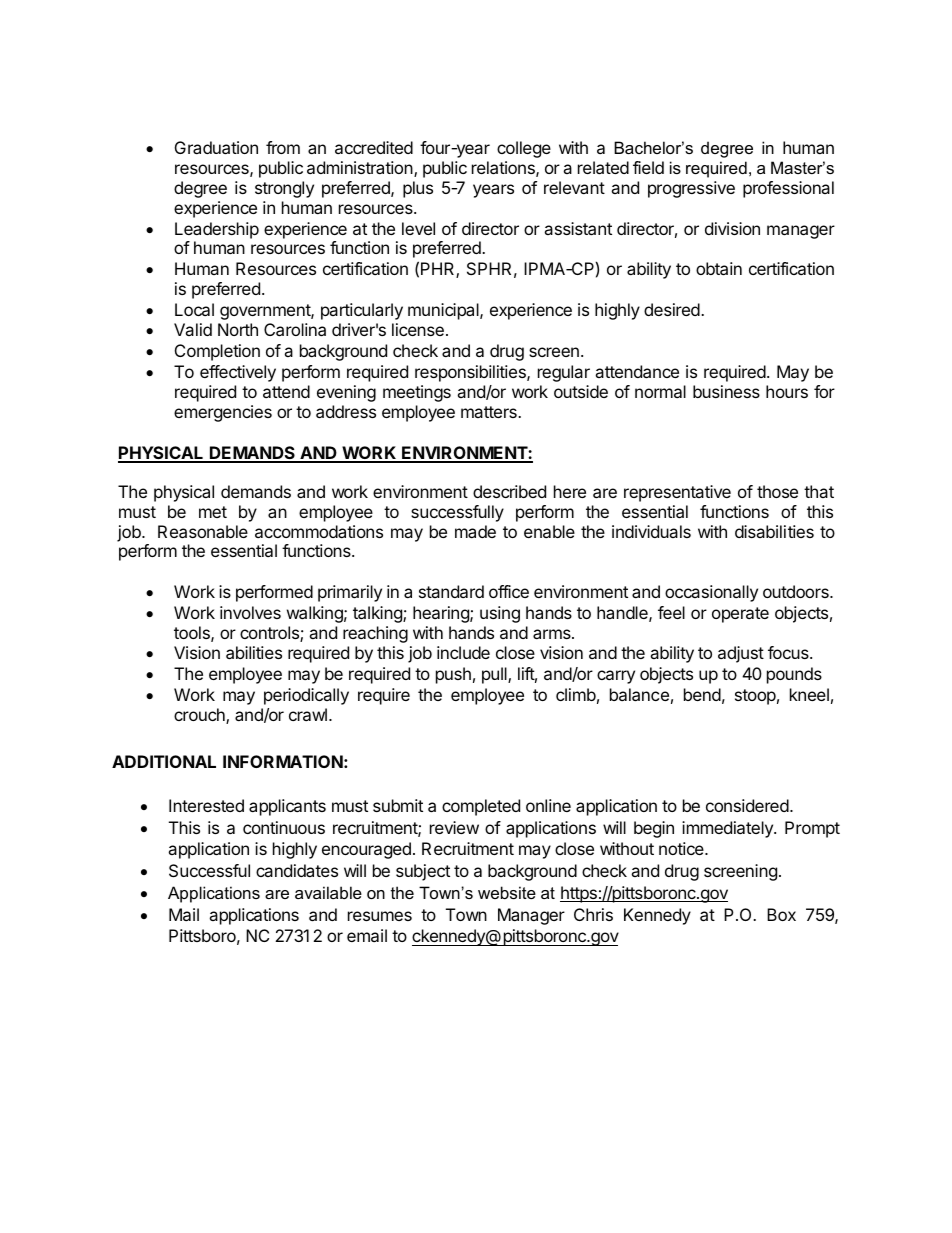  Describe the element at coordinates (524, 149) in the screenshot. I see `college` at that location.
